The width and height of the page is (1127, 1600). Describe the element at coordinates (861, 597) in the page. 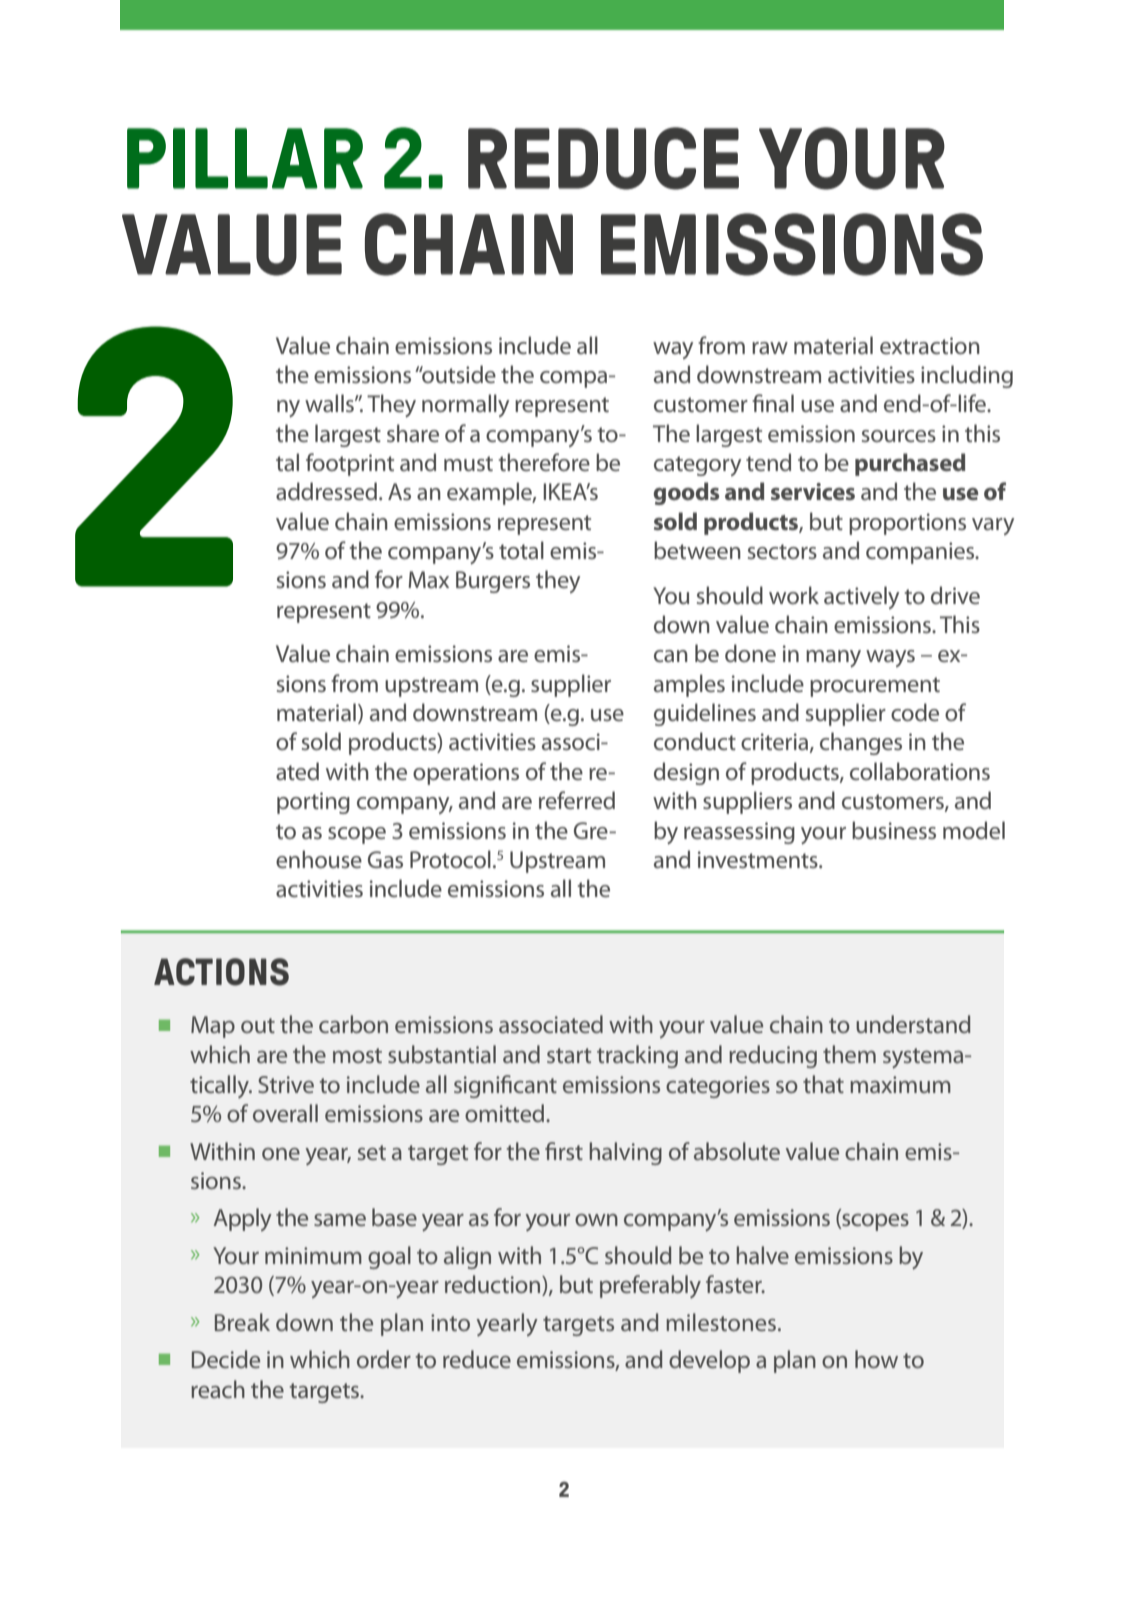

I see `actively` at that location.
